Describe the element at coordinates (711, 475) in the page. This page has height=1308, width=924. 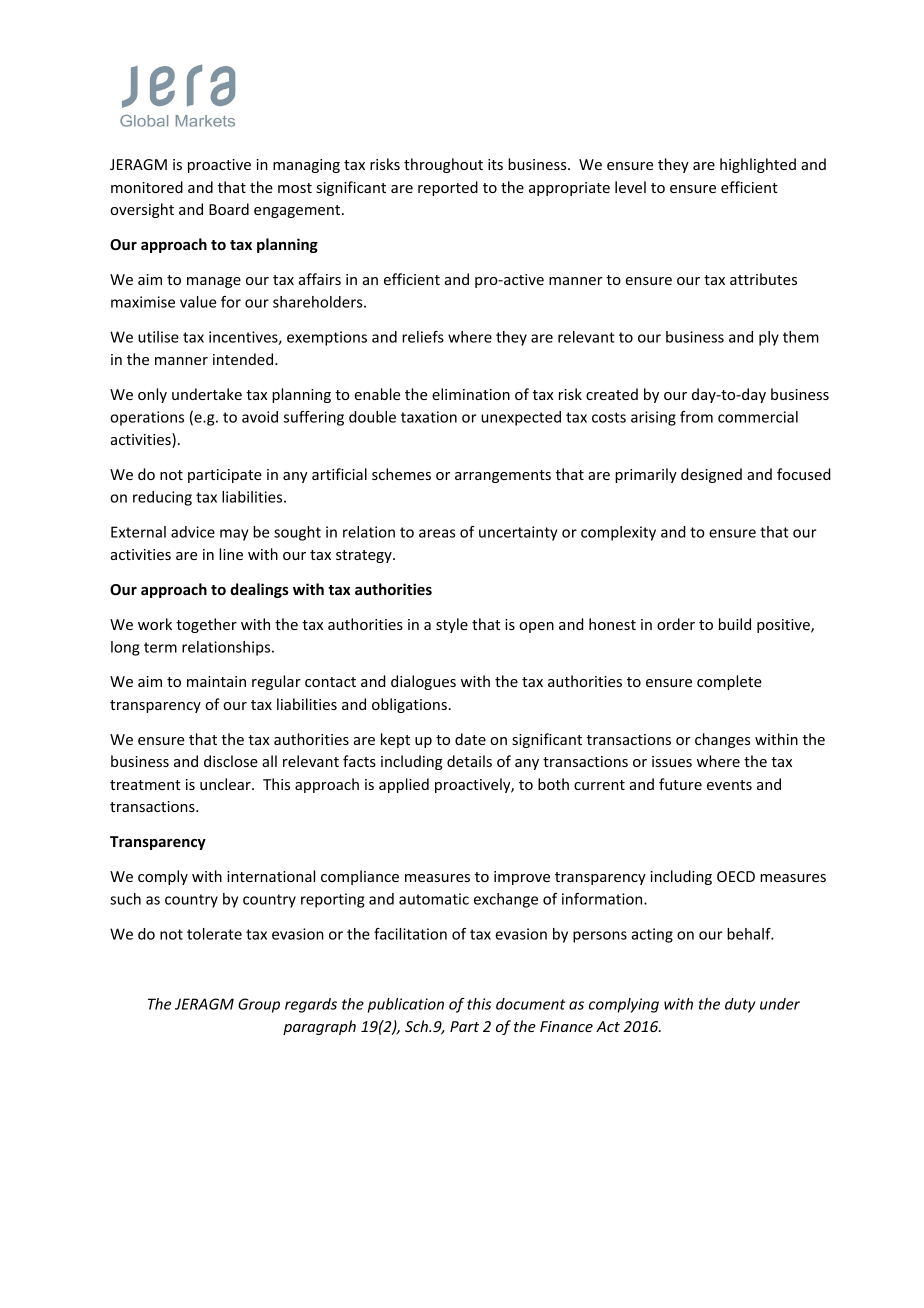
I see `designed` at that location.
